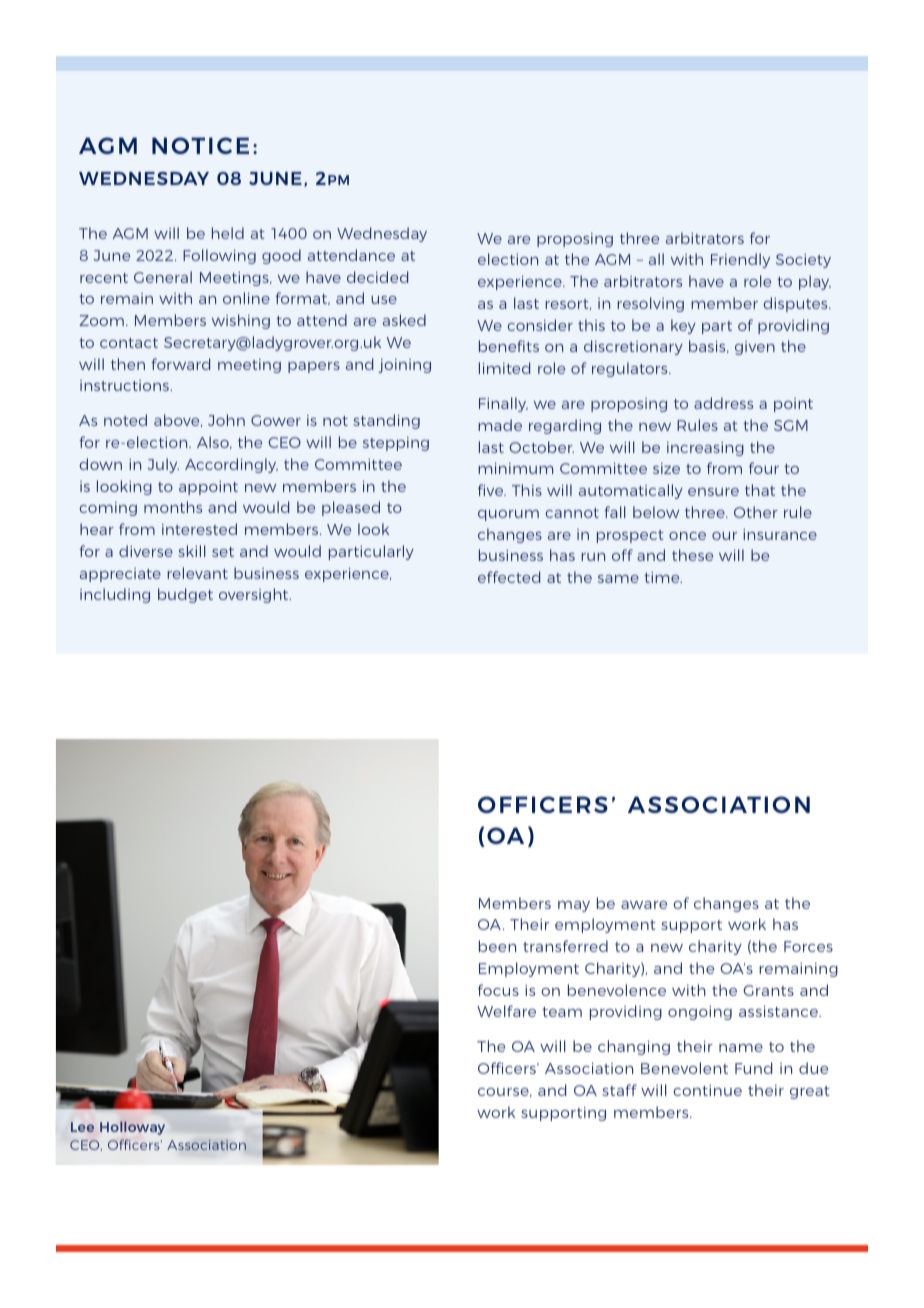  What do you see at coordinates (163, 277) in the page?
I see `General` at bounding box center [163, 277].
